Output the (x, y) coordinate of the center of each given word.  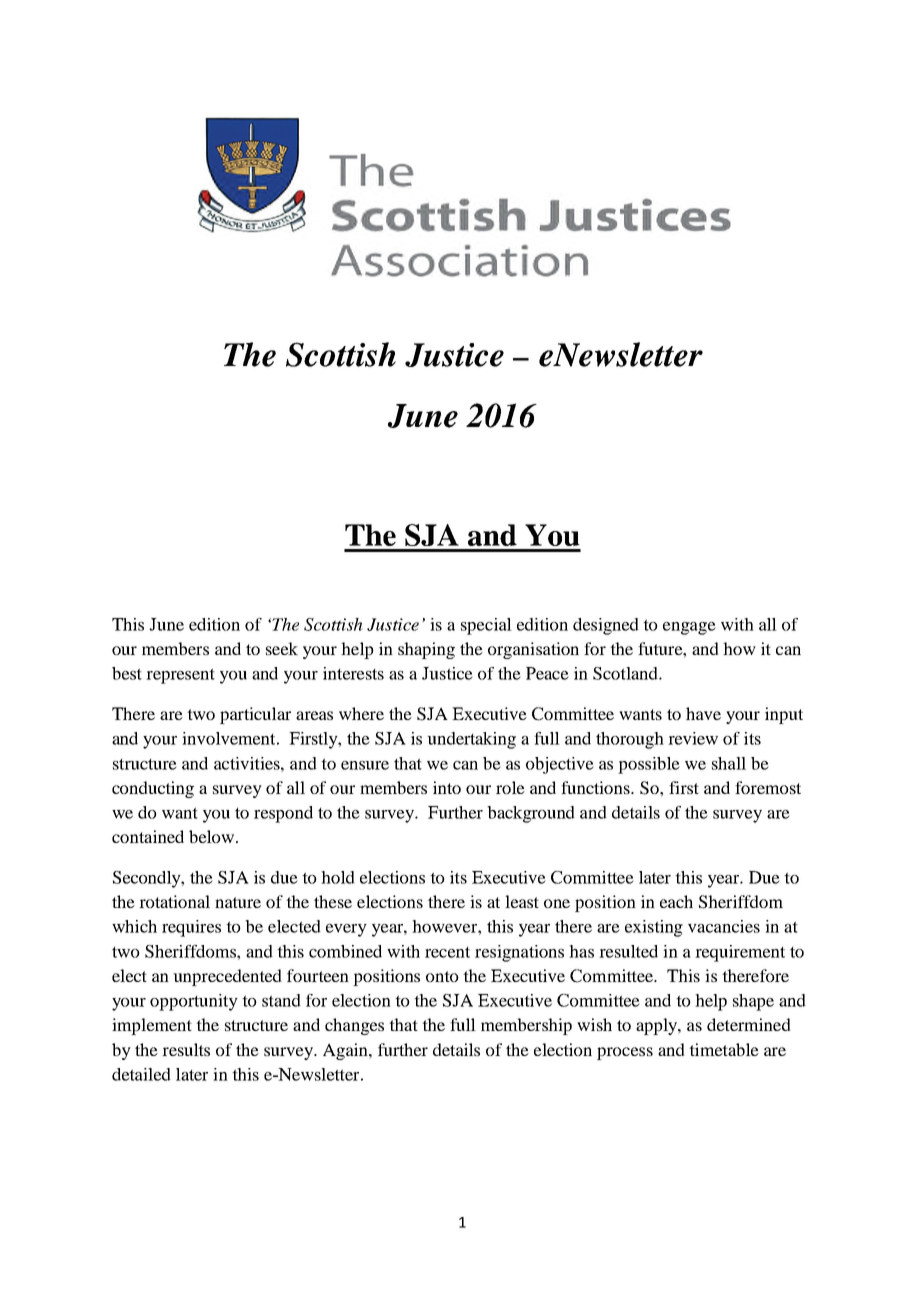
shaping (426, 650)
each (676, 901)
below (211, 836)
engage (689, 628)
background (531, 814)
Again (346, 1051)
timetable (724, 1049)
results (186, 1049)
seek (282, 648)
